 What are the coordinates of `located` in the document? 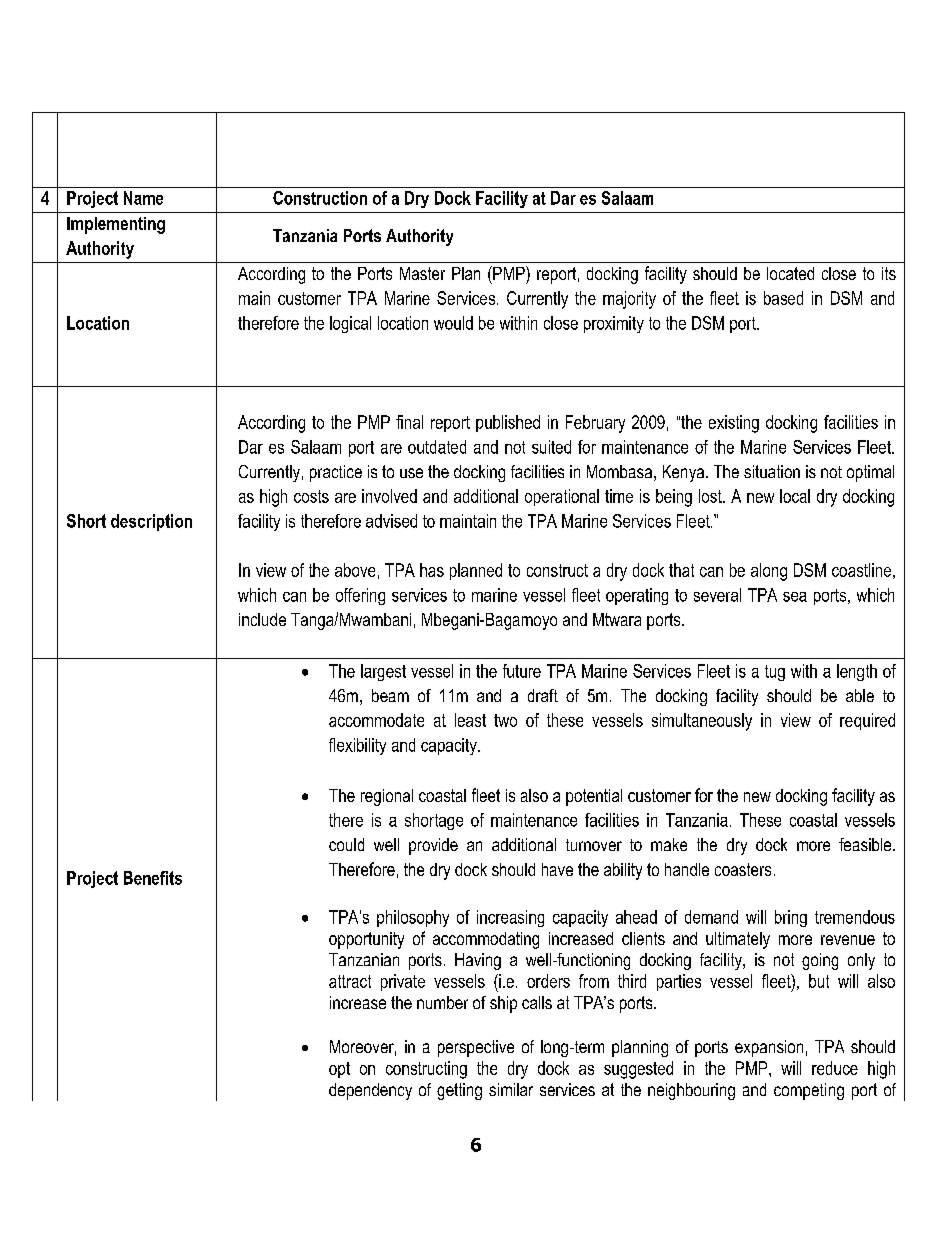 It's located at (790, 273).
